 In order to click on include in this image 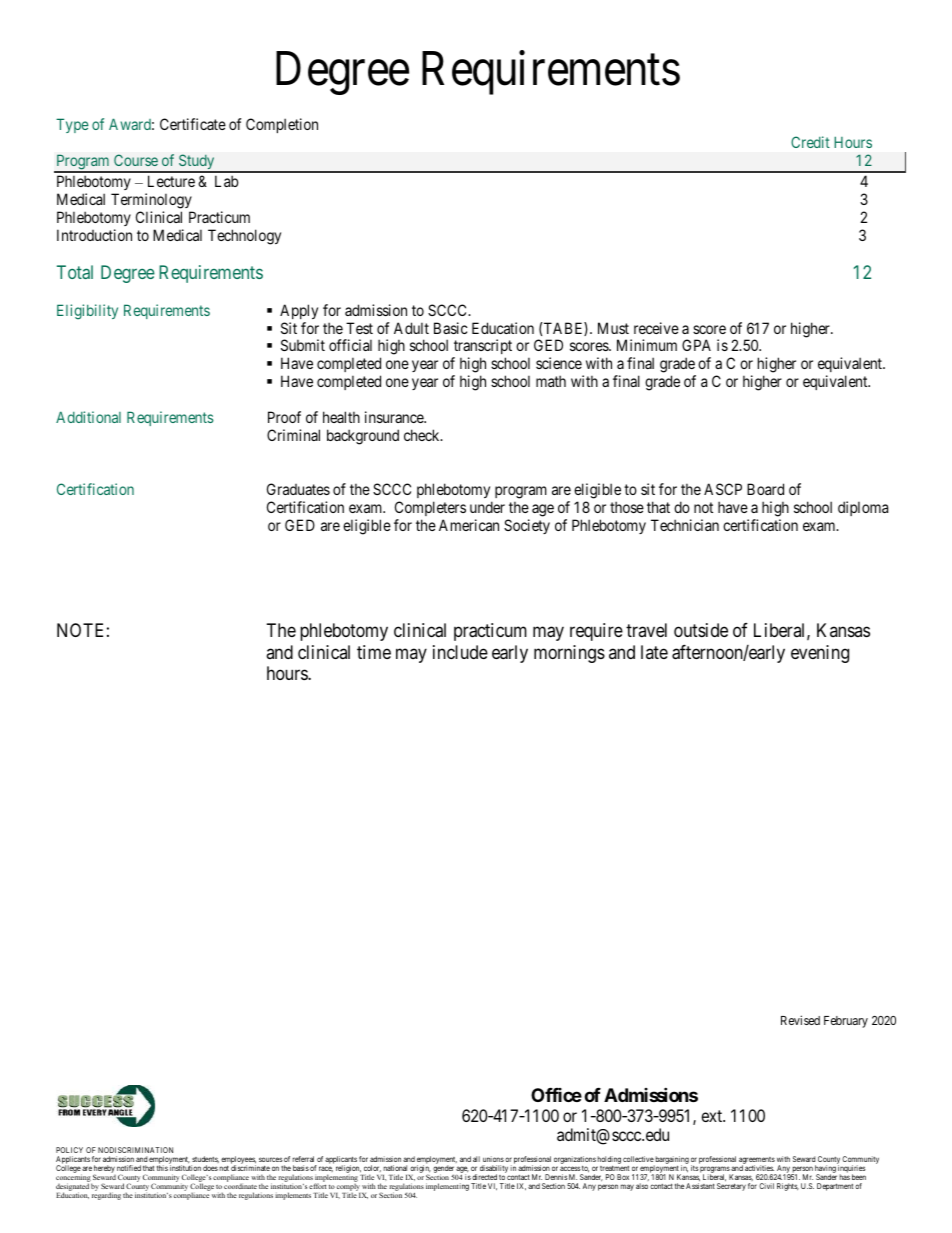, I will do `click(460, 652)`.
